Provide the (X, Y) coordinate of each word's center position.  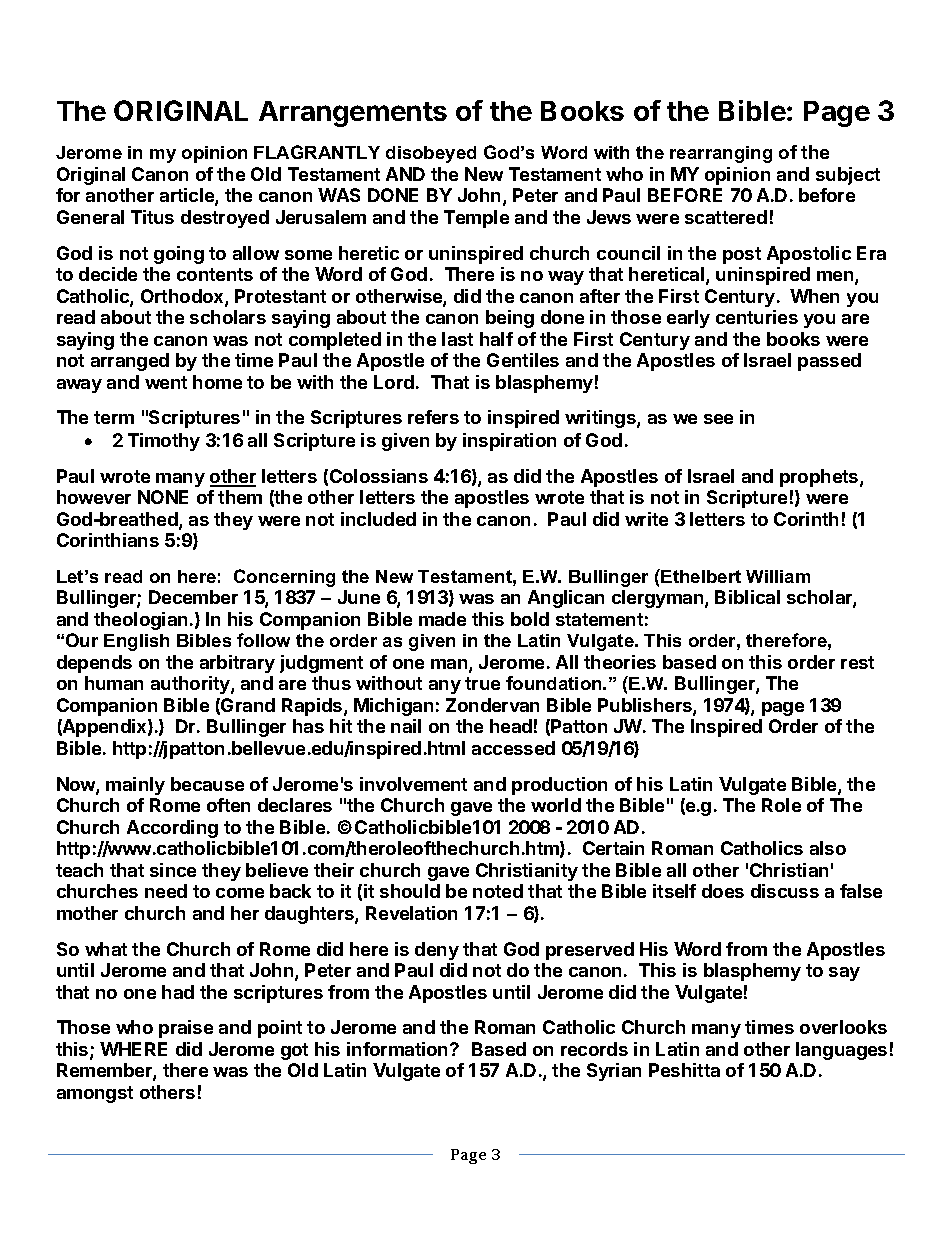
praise (186, 1029)
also (828, 848)
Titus (152, 217)
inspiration (509, 442)
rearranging (721, 154)
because (207, 784)
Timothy (164, 442)
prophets (820, 478)
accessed (513, 748)
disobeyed (431, 154)
